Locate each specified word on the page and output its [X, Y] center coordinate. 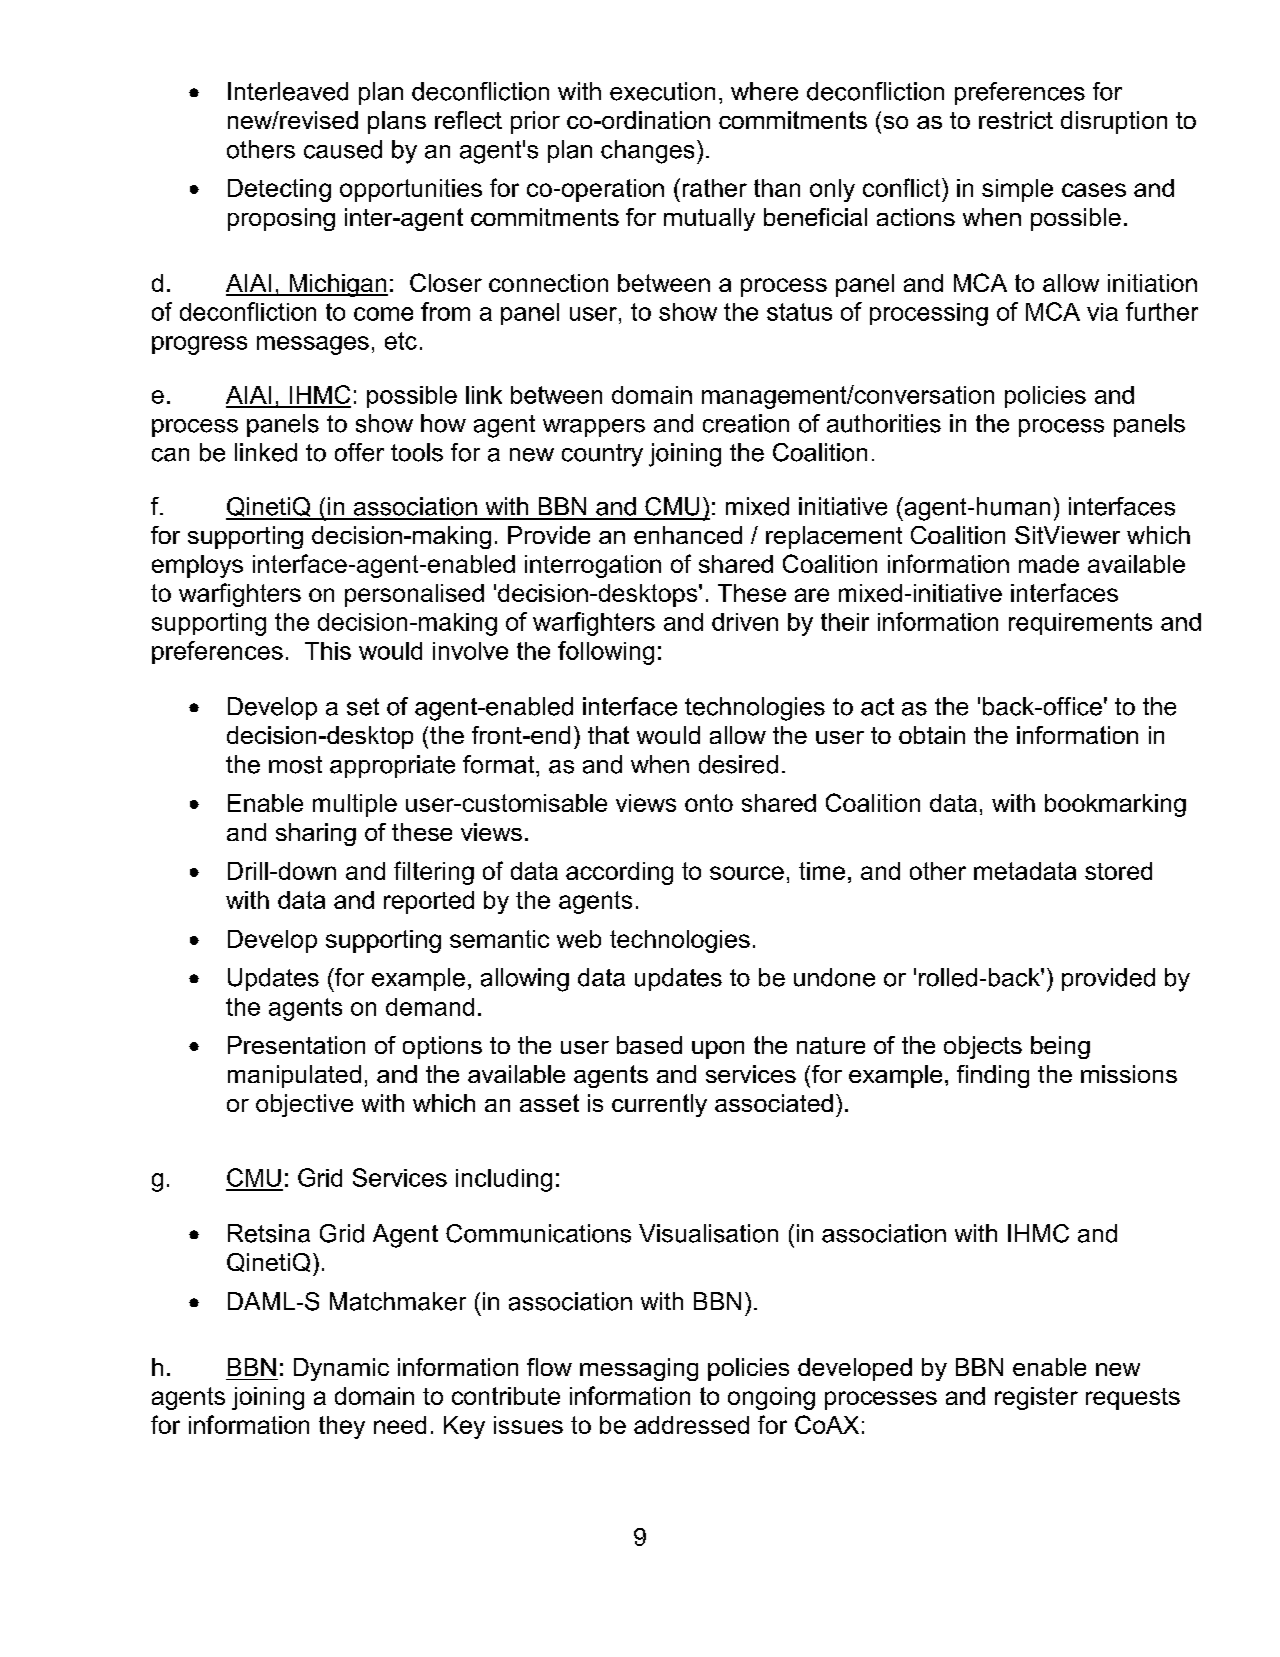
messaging [639, 1369]
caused [343, 149]
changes [647, 152]
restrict [1016, 120]
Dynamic [341, 1369]
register [1036, 1398]
